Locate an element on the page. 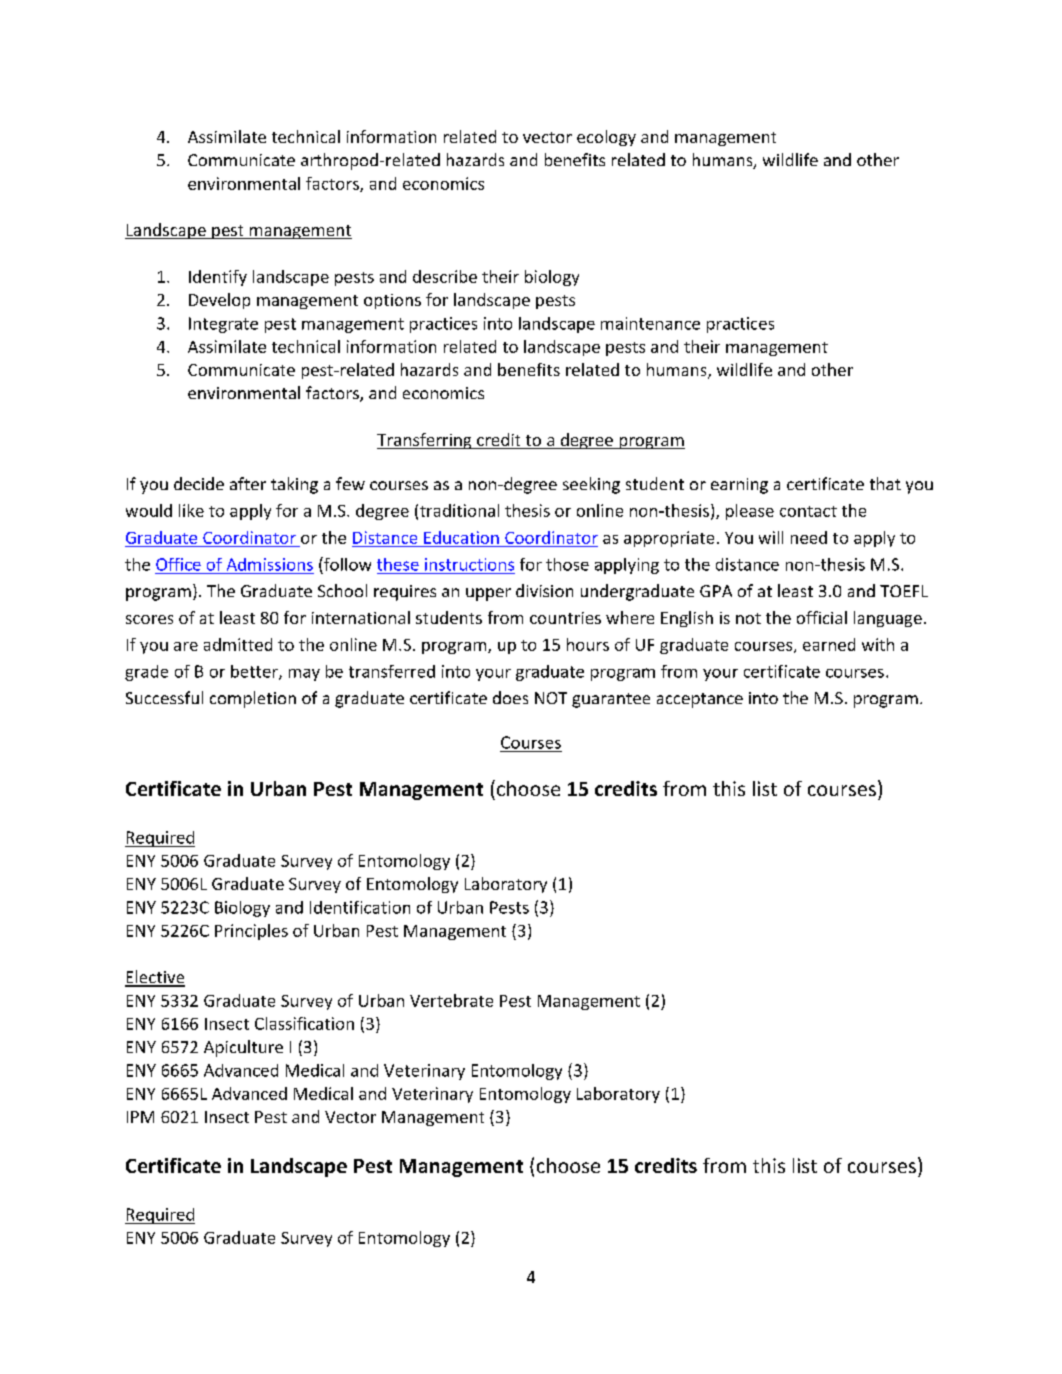 This page has height=1374, width=1062. ecology is located at coordinates (606, 138).
